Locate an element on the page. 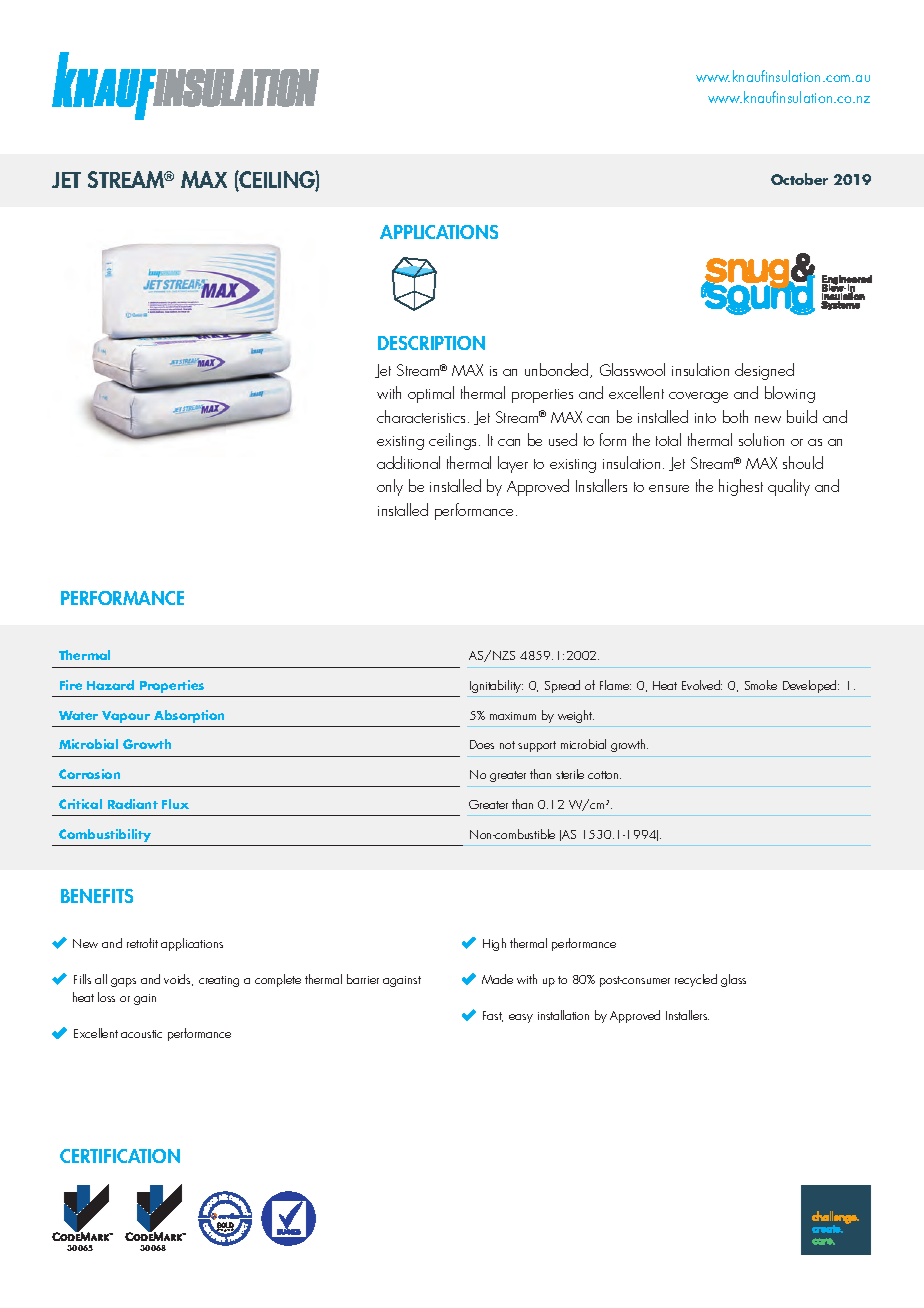  CERTIFICATION is located at coordinates (120, 1156).
